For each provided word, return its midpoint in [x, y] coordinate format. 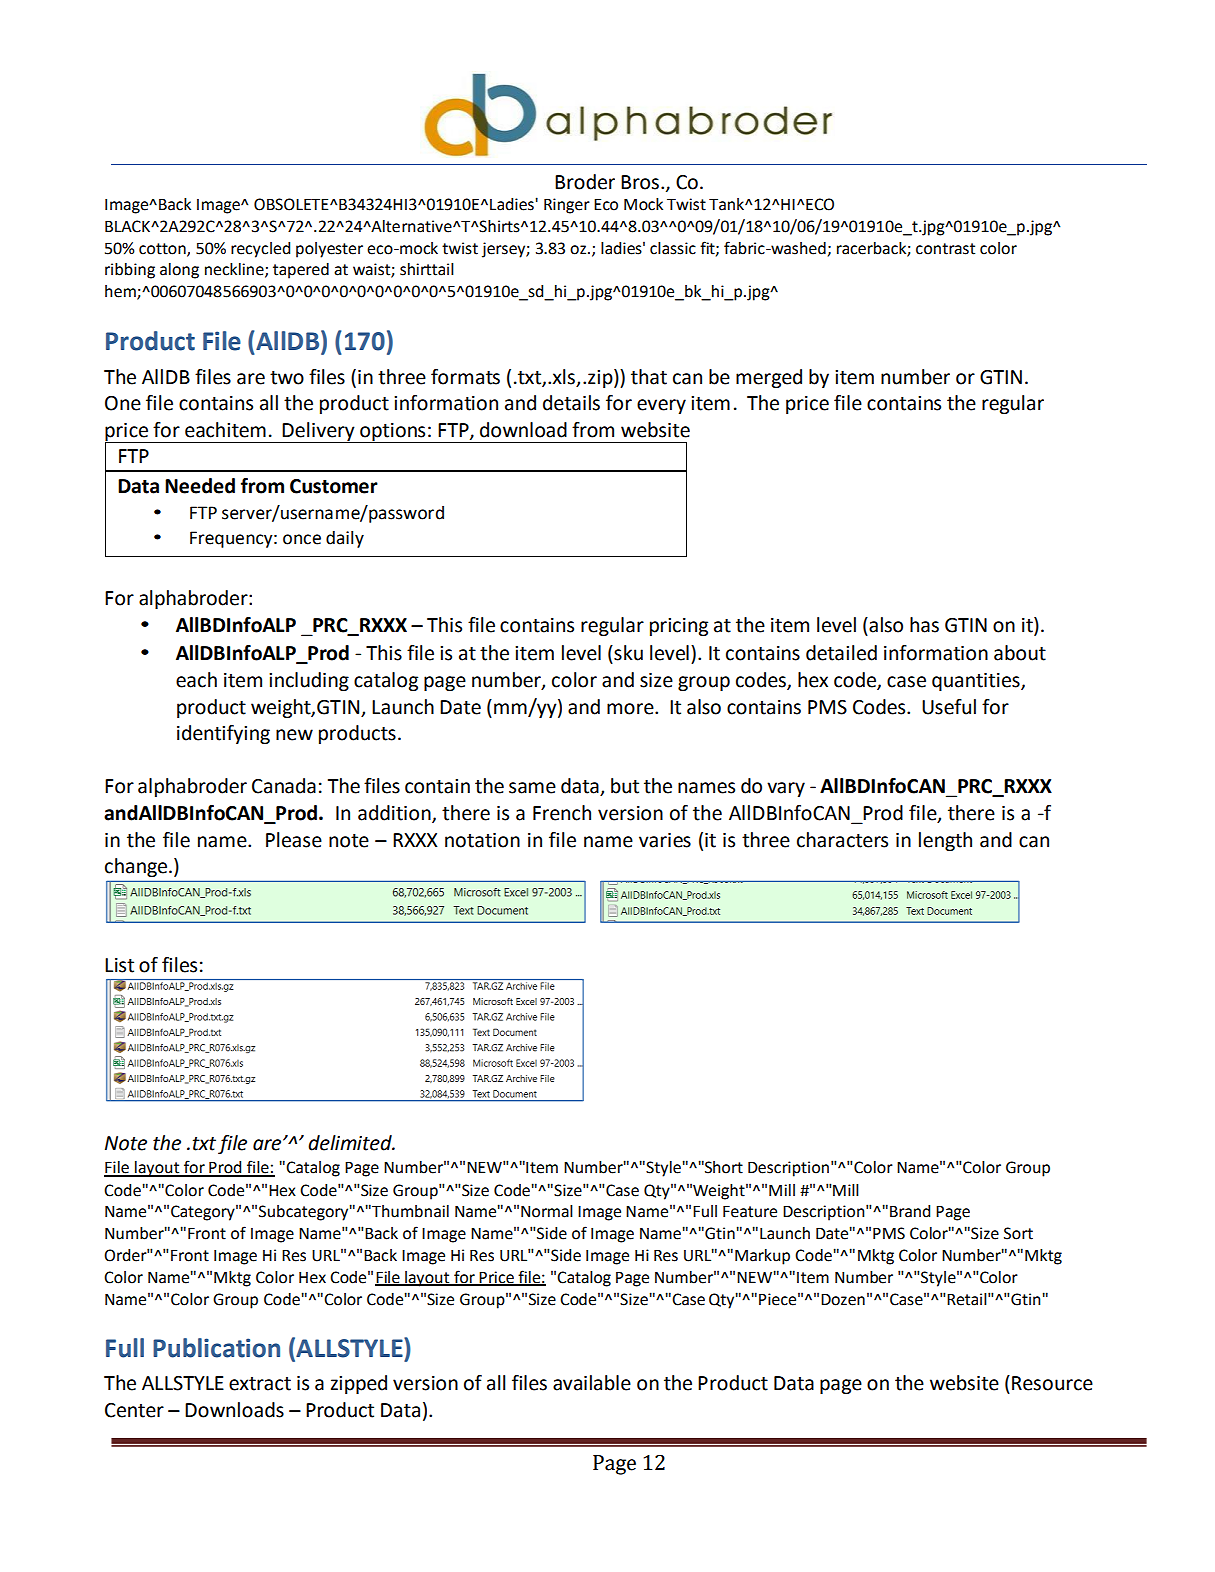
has [924, 625]
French [562, 813]
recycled [260, 250]
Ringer [567, 206]
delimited [351, 1143]
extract [260, 1384]
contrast [945, 249]
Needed [200, 486]
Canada [284, 786]
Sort [1018, 1233]
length [945, 841]
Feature [750, 1211]
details [571, 403]
